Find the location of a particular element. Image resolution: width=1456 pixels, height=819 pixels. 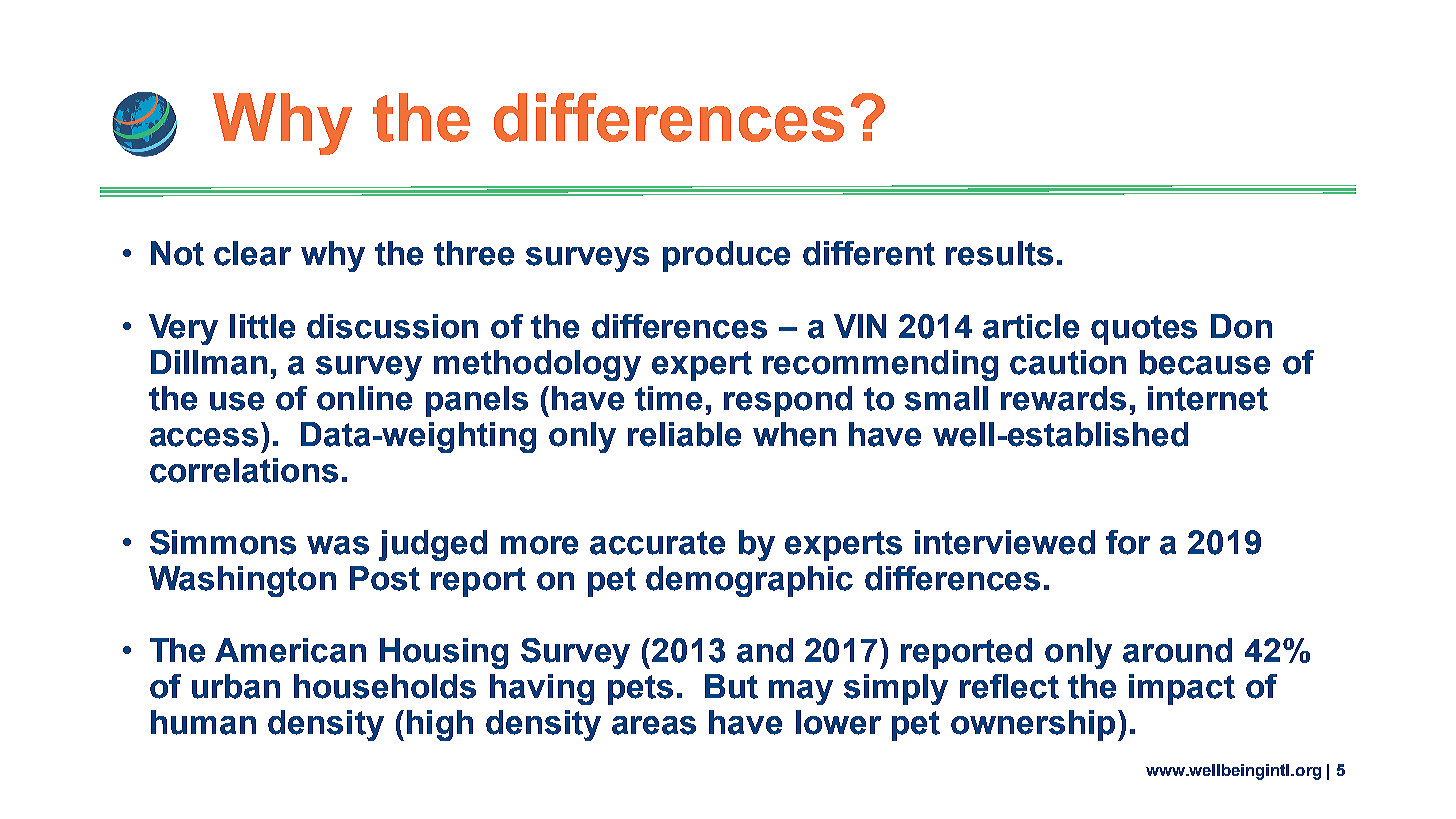

produce is located at coordinates (726, 256).
